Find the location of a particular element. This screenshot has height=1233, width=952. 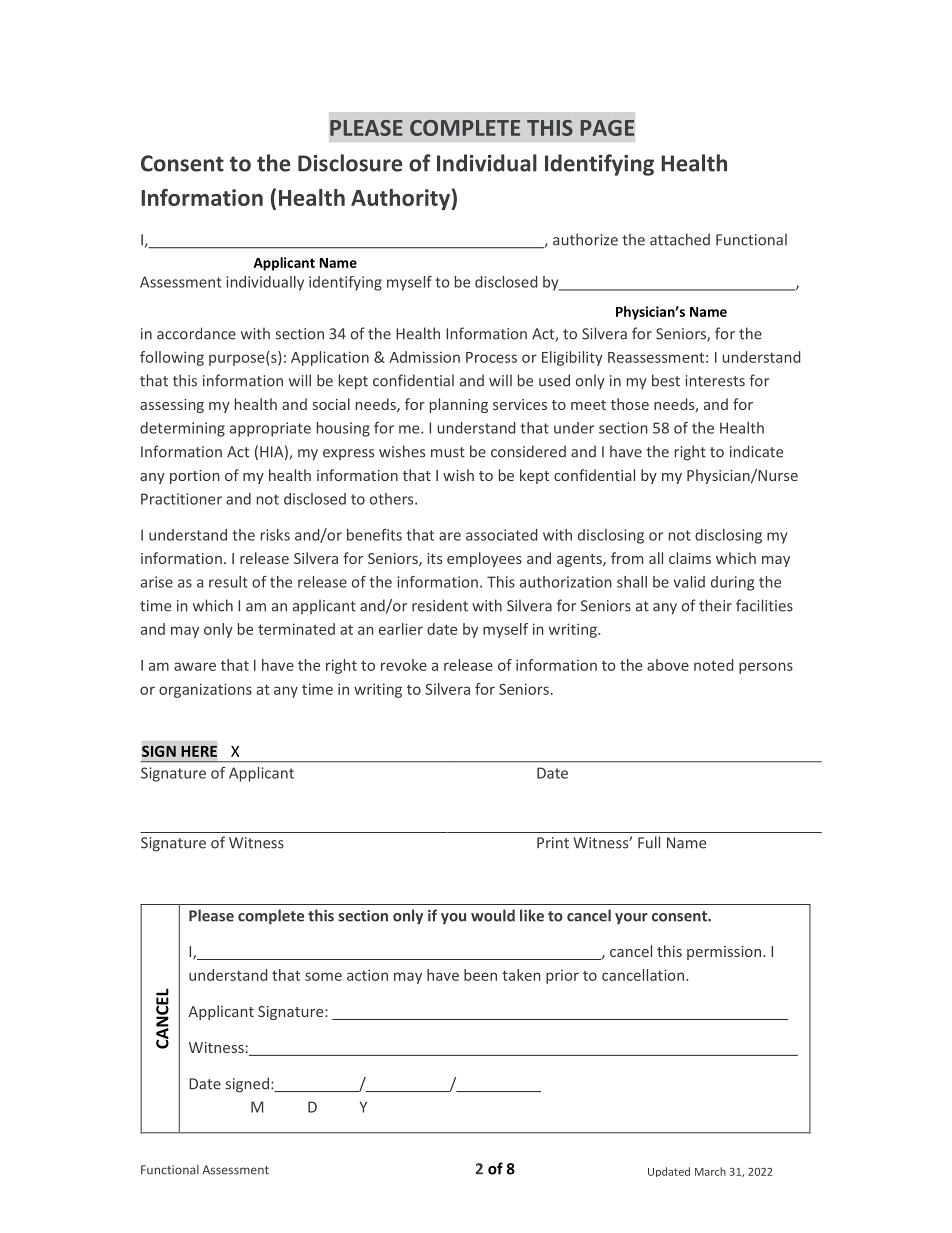

interests is located at coordinates (715, 381).
